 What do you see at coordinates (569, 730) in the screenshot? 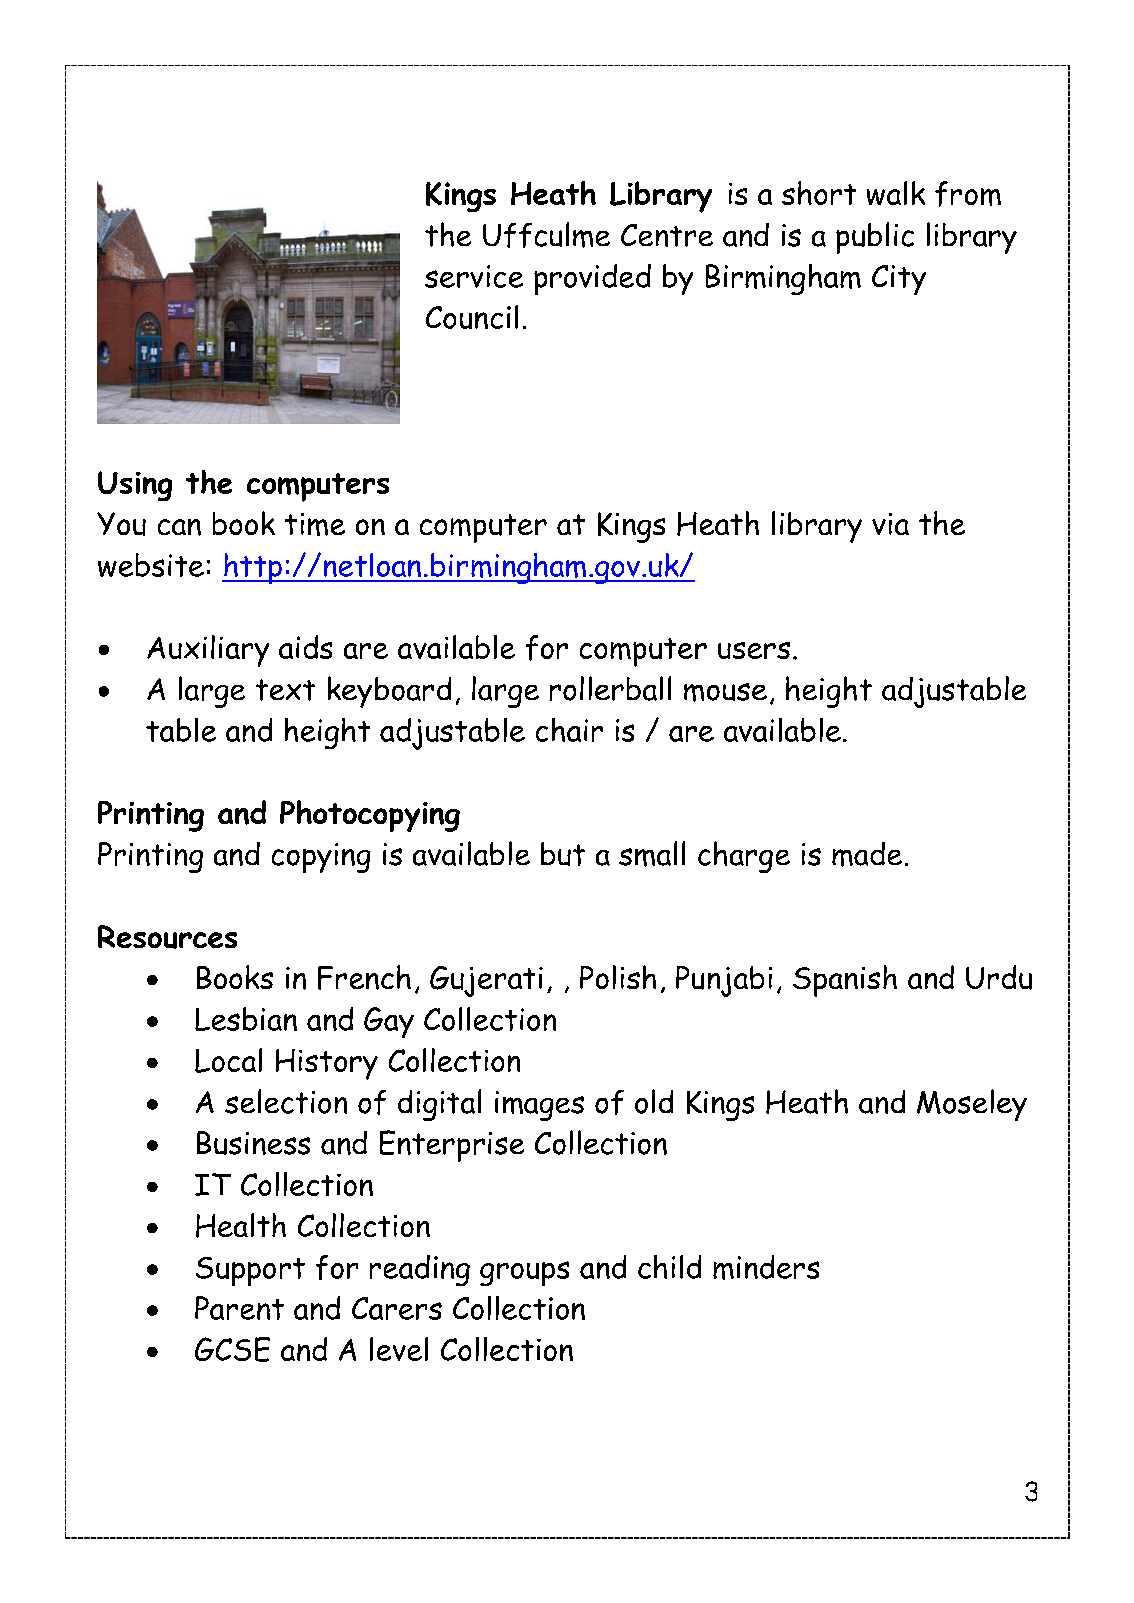
I see `chair` at bounding box center [569, 730].
